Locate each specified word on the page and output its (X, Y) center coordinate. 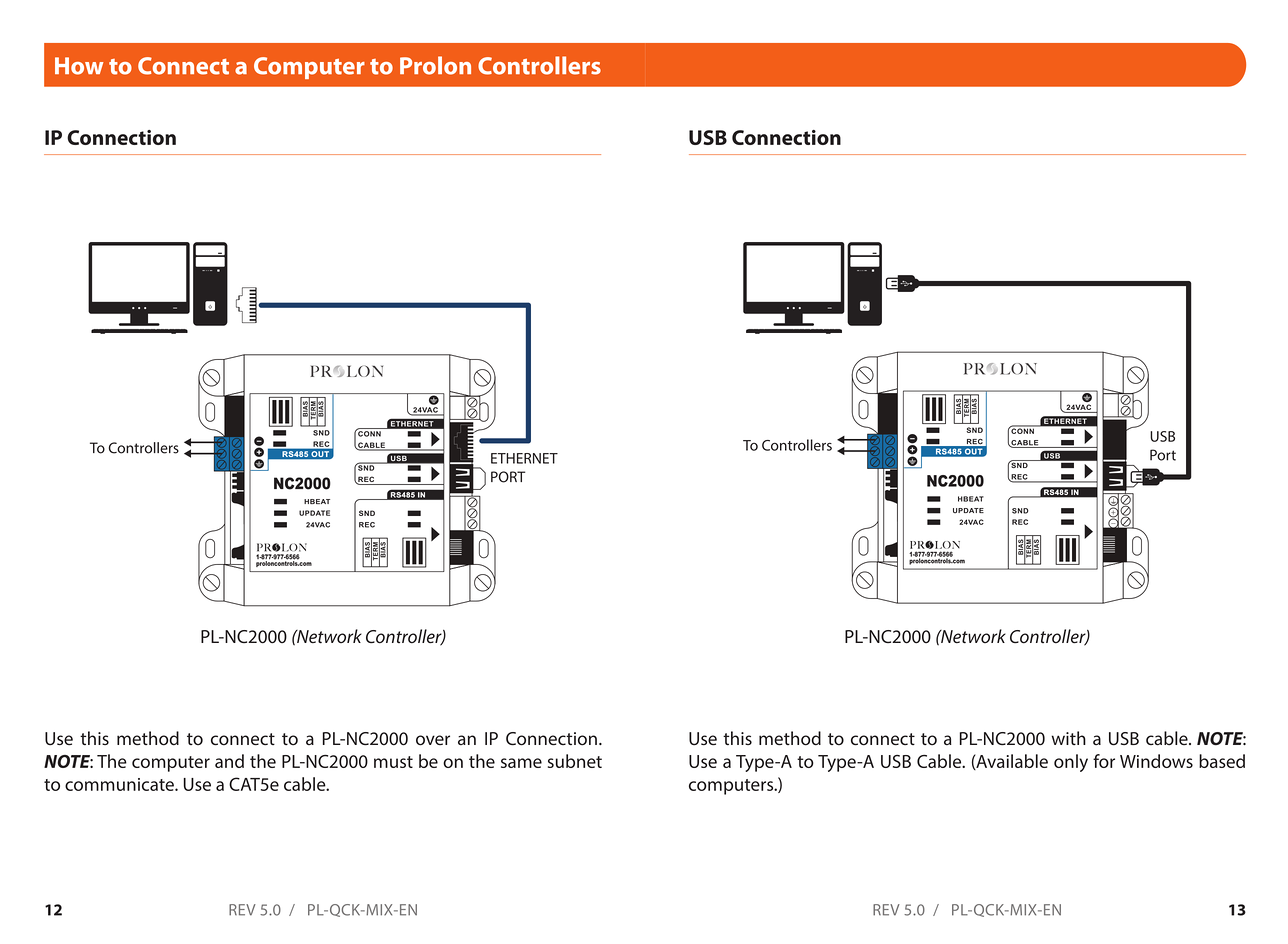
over (433, 740)
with (1069, 738)
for (1104, 761)
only (1071, 763)
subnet (575, 761)
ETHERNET (524, 458)
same (521, 763)
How (79, 66)
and (229, 761)
